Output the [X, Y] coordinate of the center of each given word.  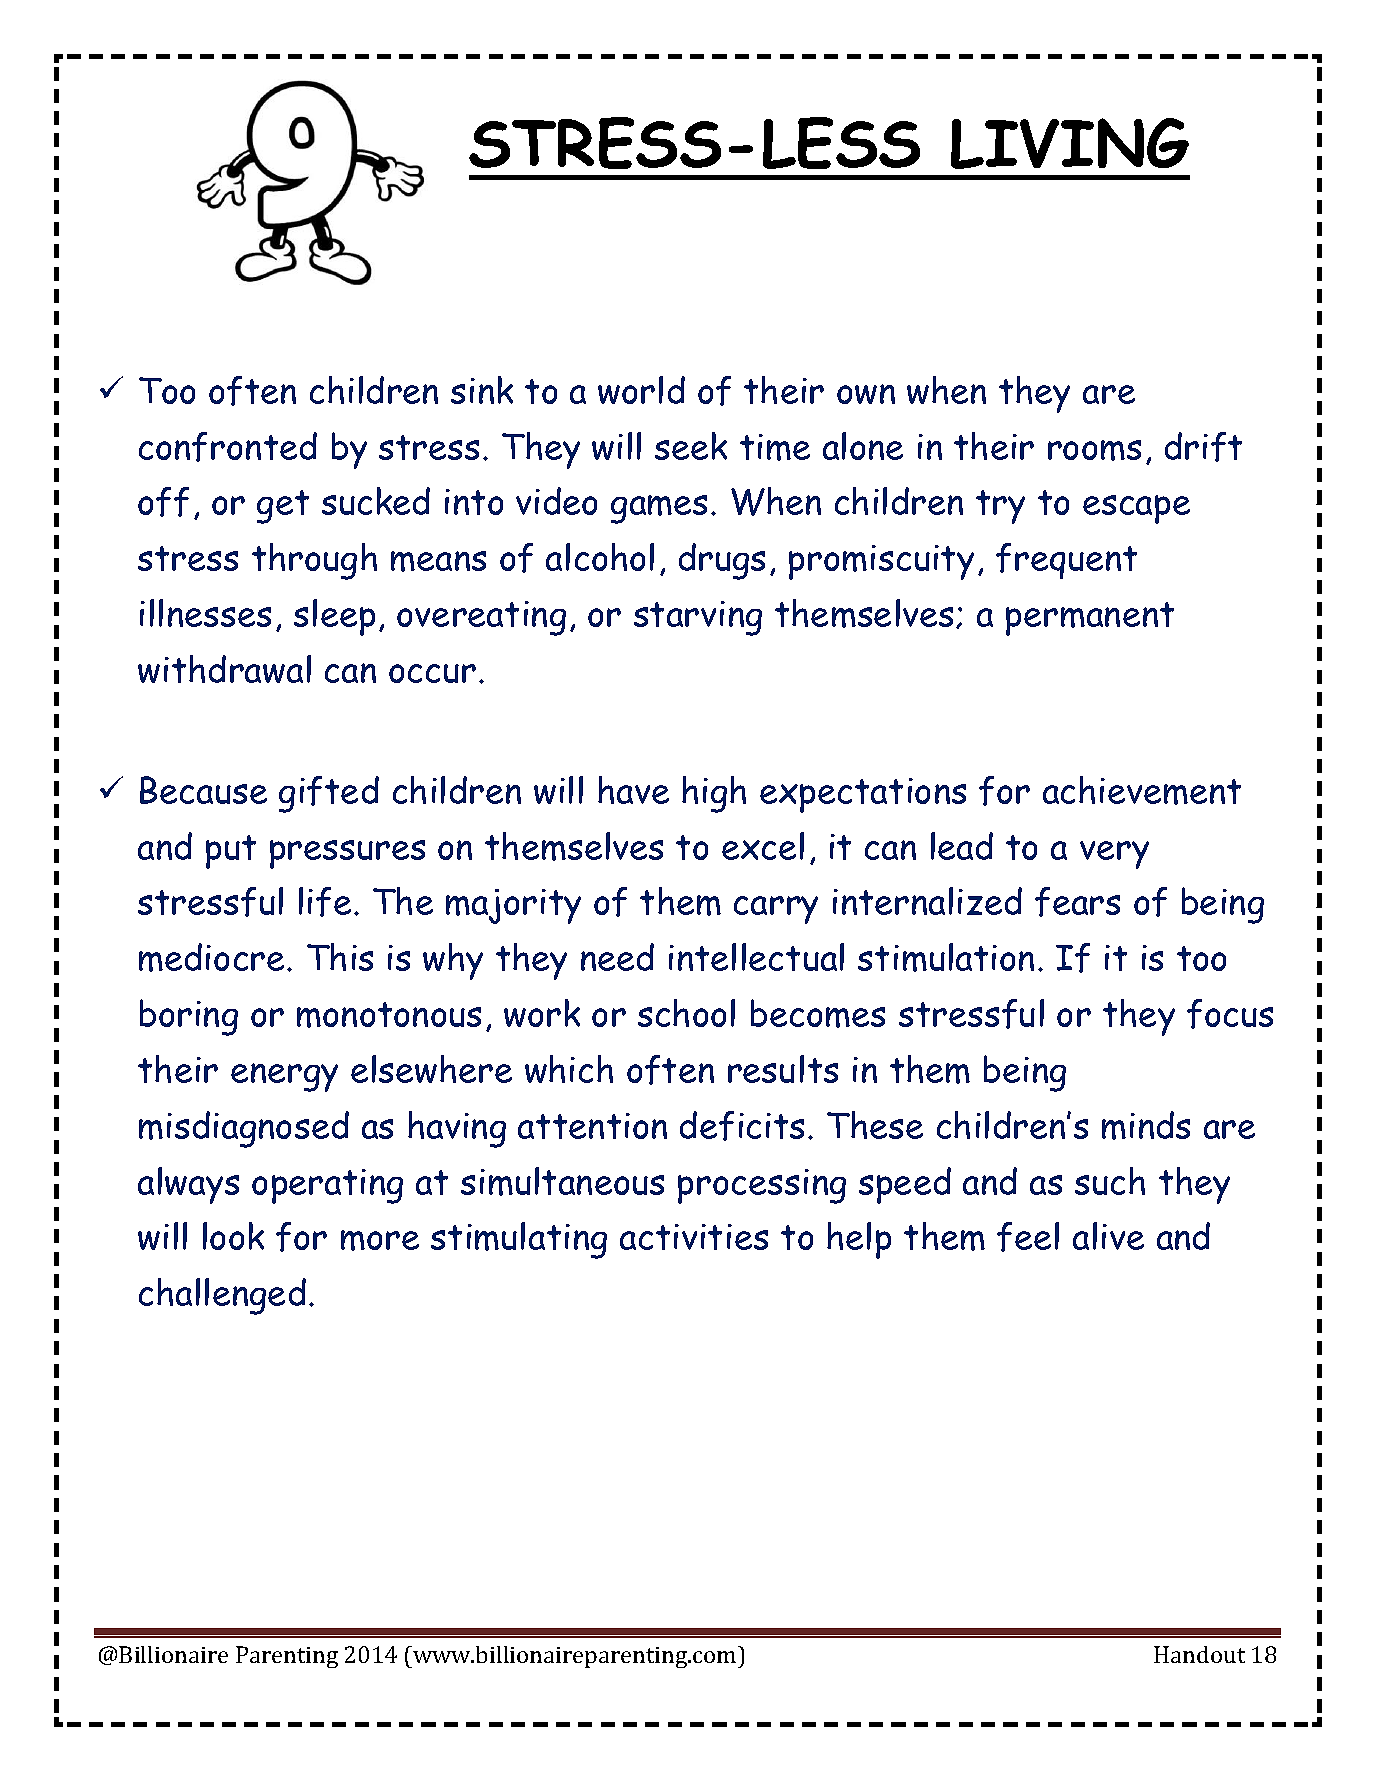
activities [694, 1237]
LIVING [1070, 143]
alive [1108, 1236]
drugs [722, 561]
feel [1028, 1237]
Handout [1199, 1654]
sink [482, 390]
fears [1077, 902]
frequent [1066, 561]
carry [776, 910]
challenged [222, 1296]
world [641, 390]
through [314, 561]
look [233, 1236]
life [325, 902]
